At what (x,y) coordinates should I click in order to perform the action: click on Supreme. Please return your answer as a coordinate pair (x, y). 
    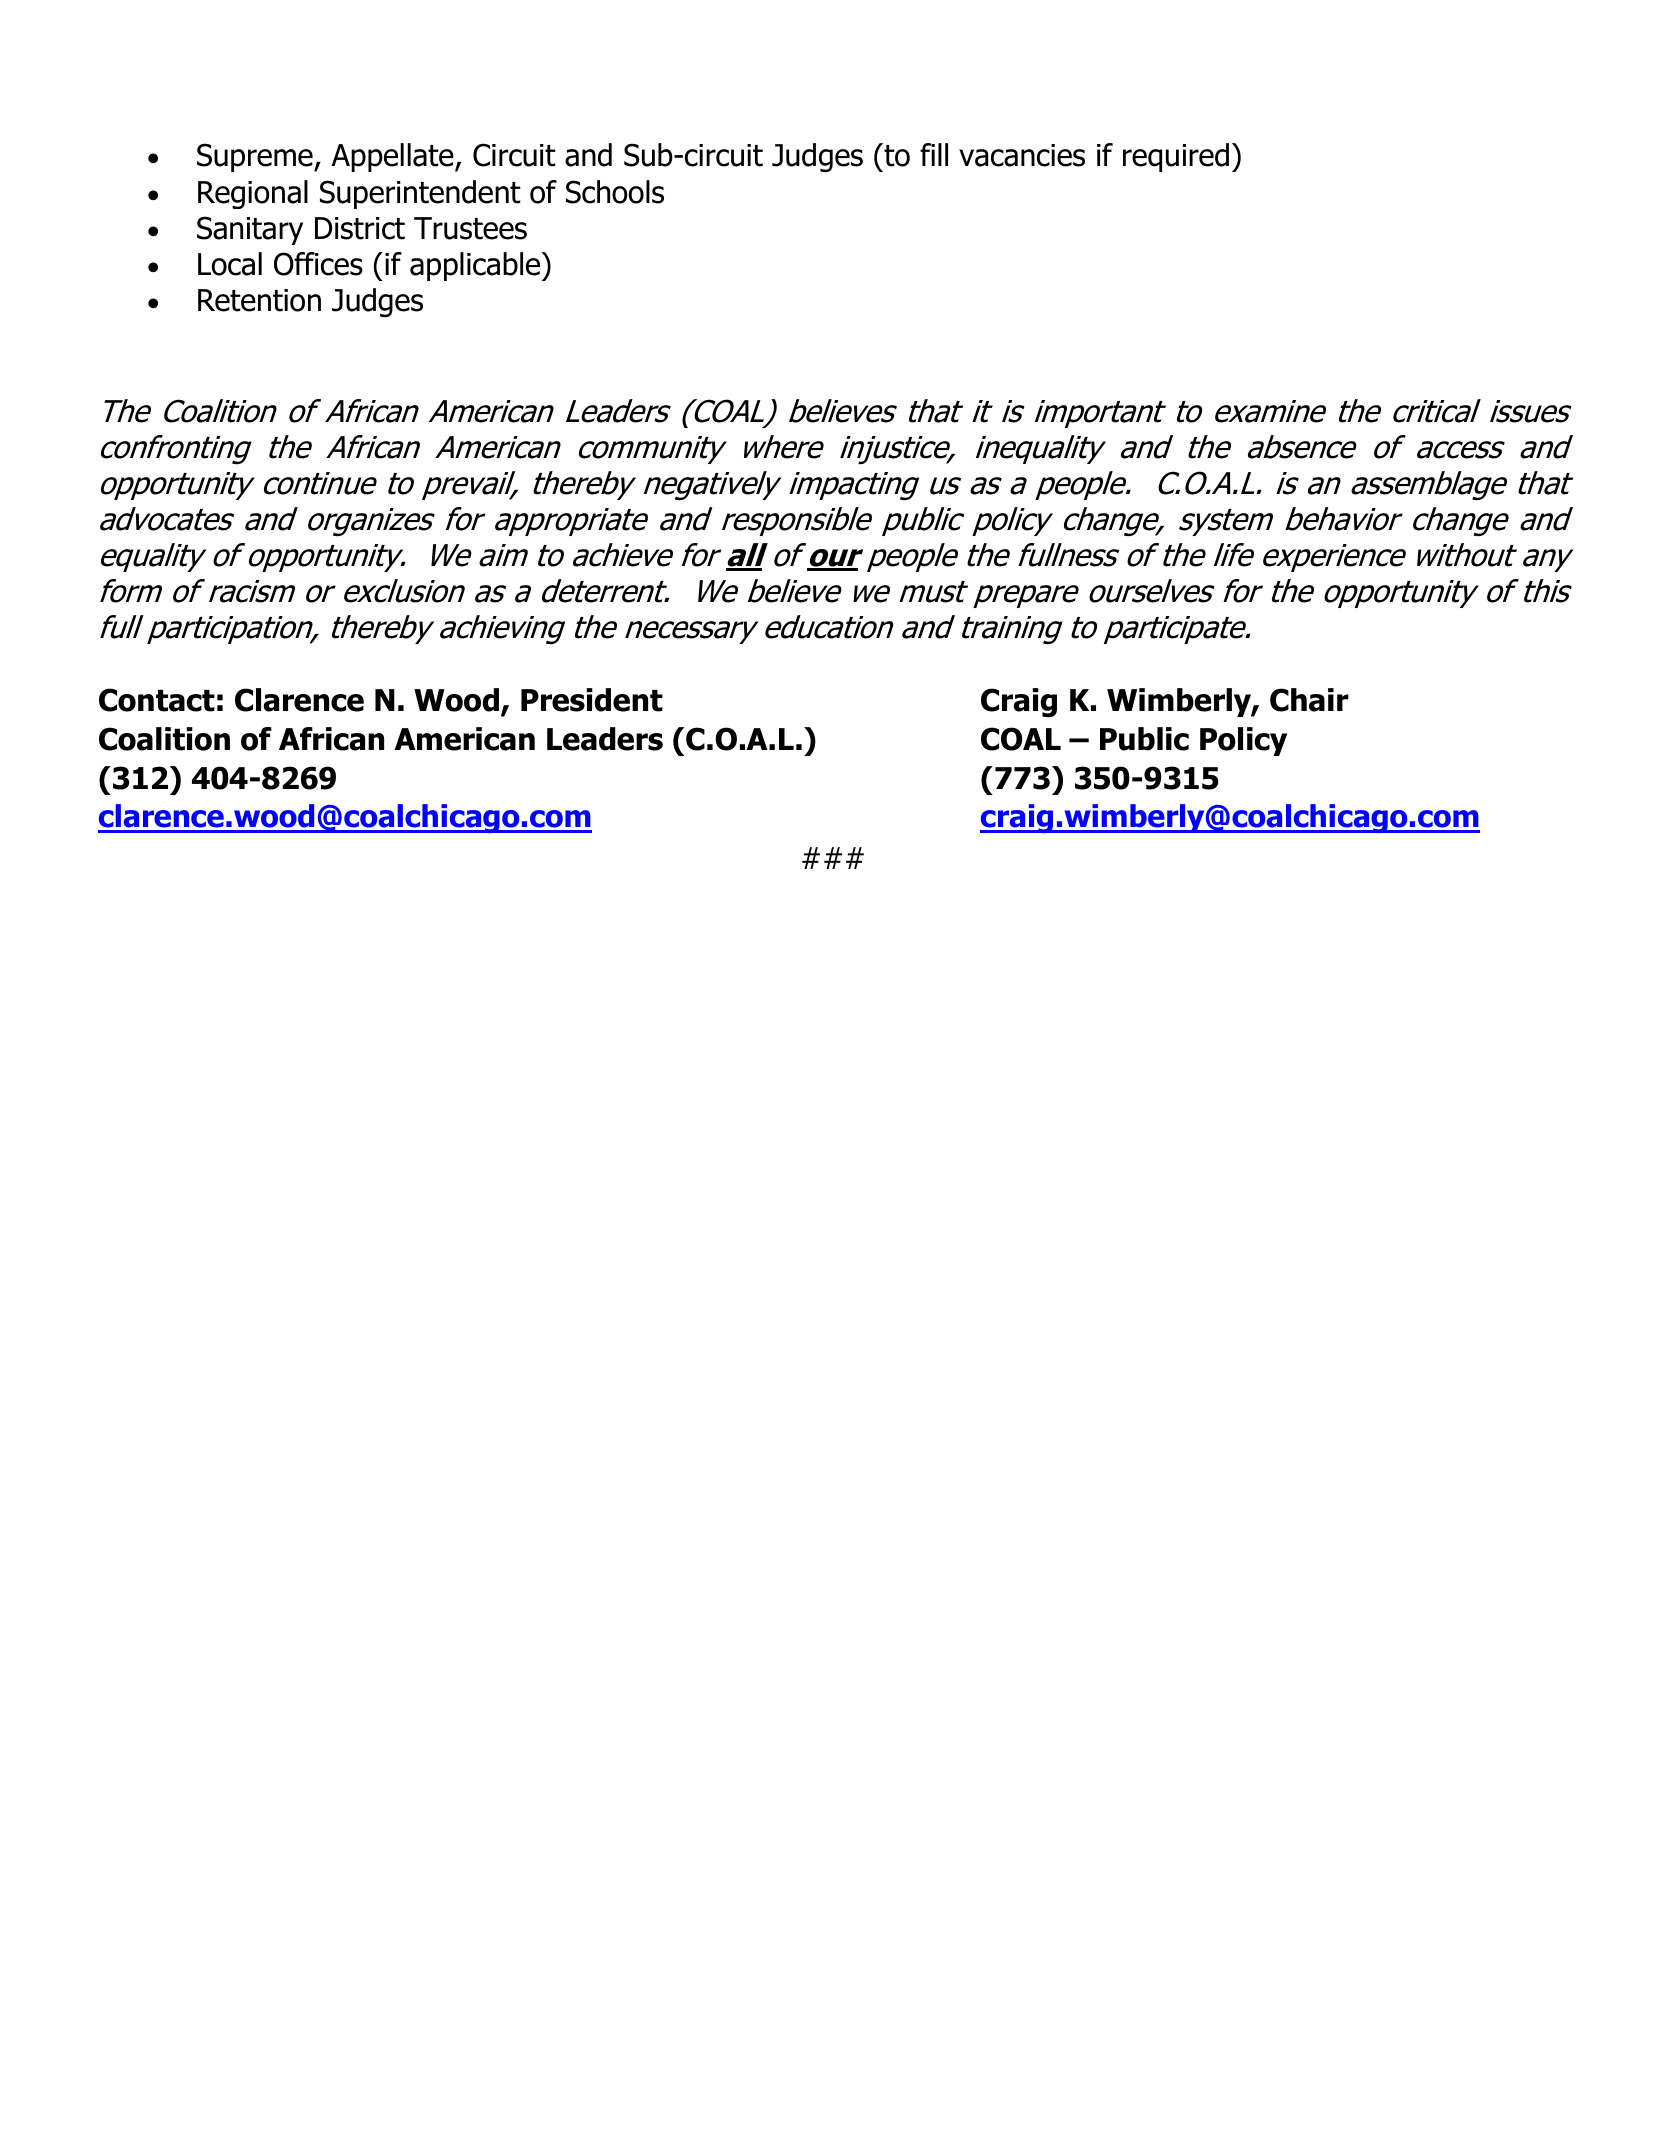
    Looking at the image, I should click on (256, 157).
